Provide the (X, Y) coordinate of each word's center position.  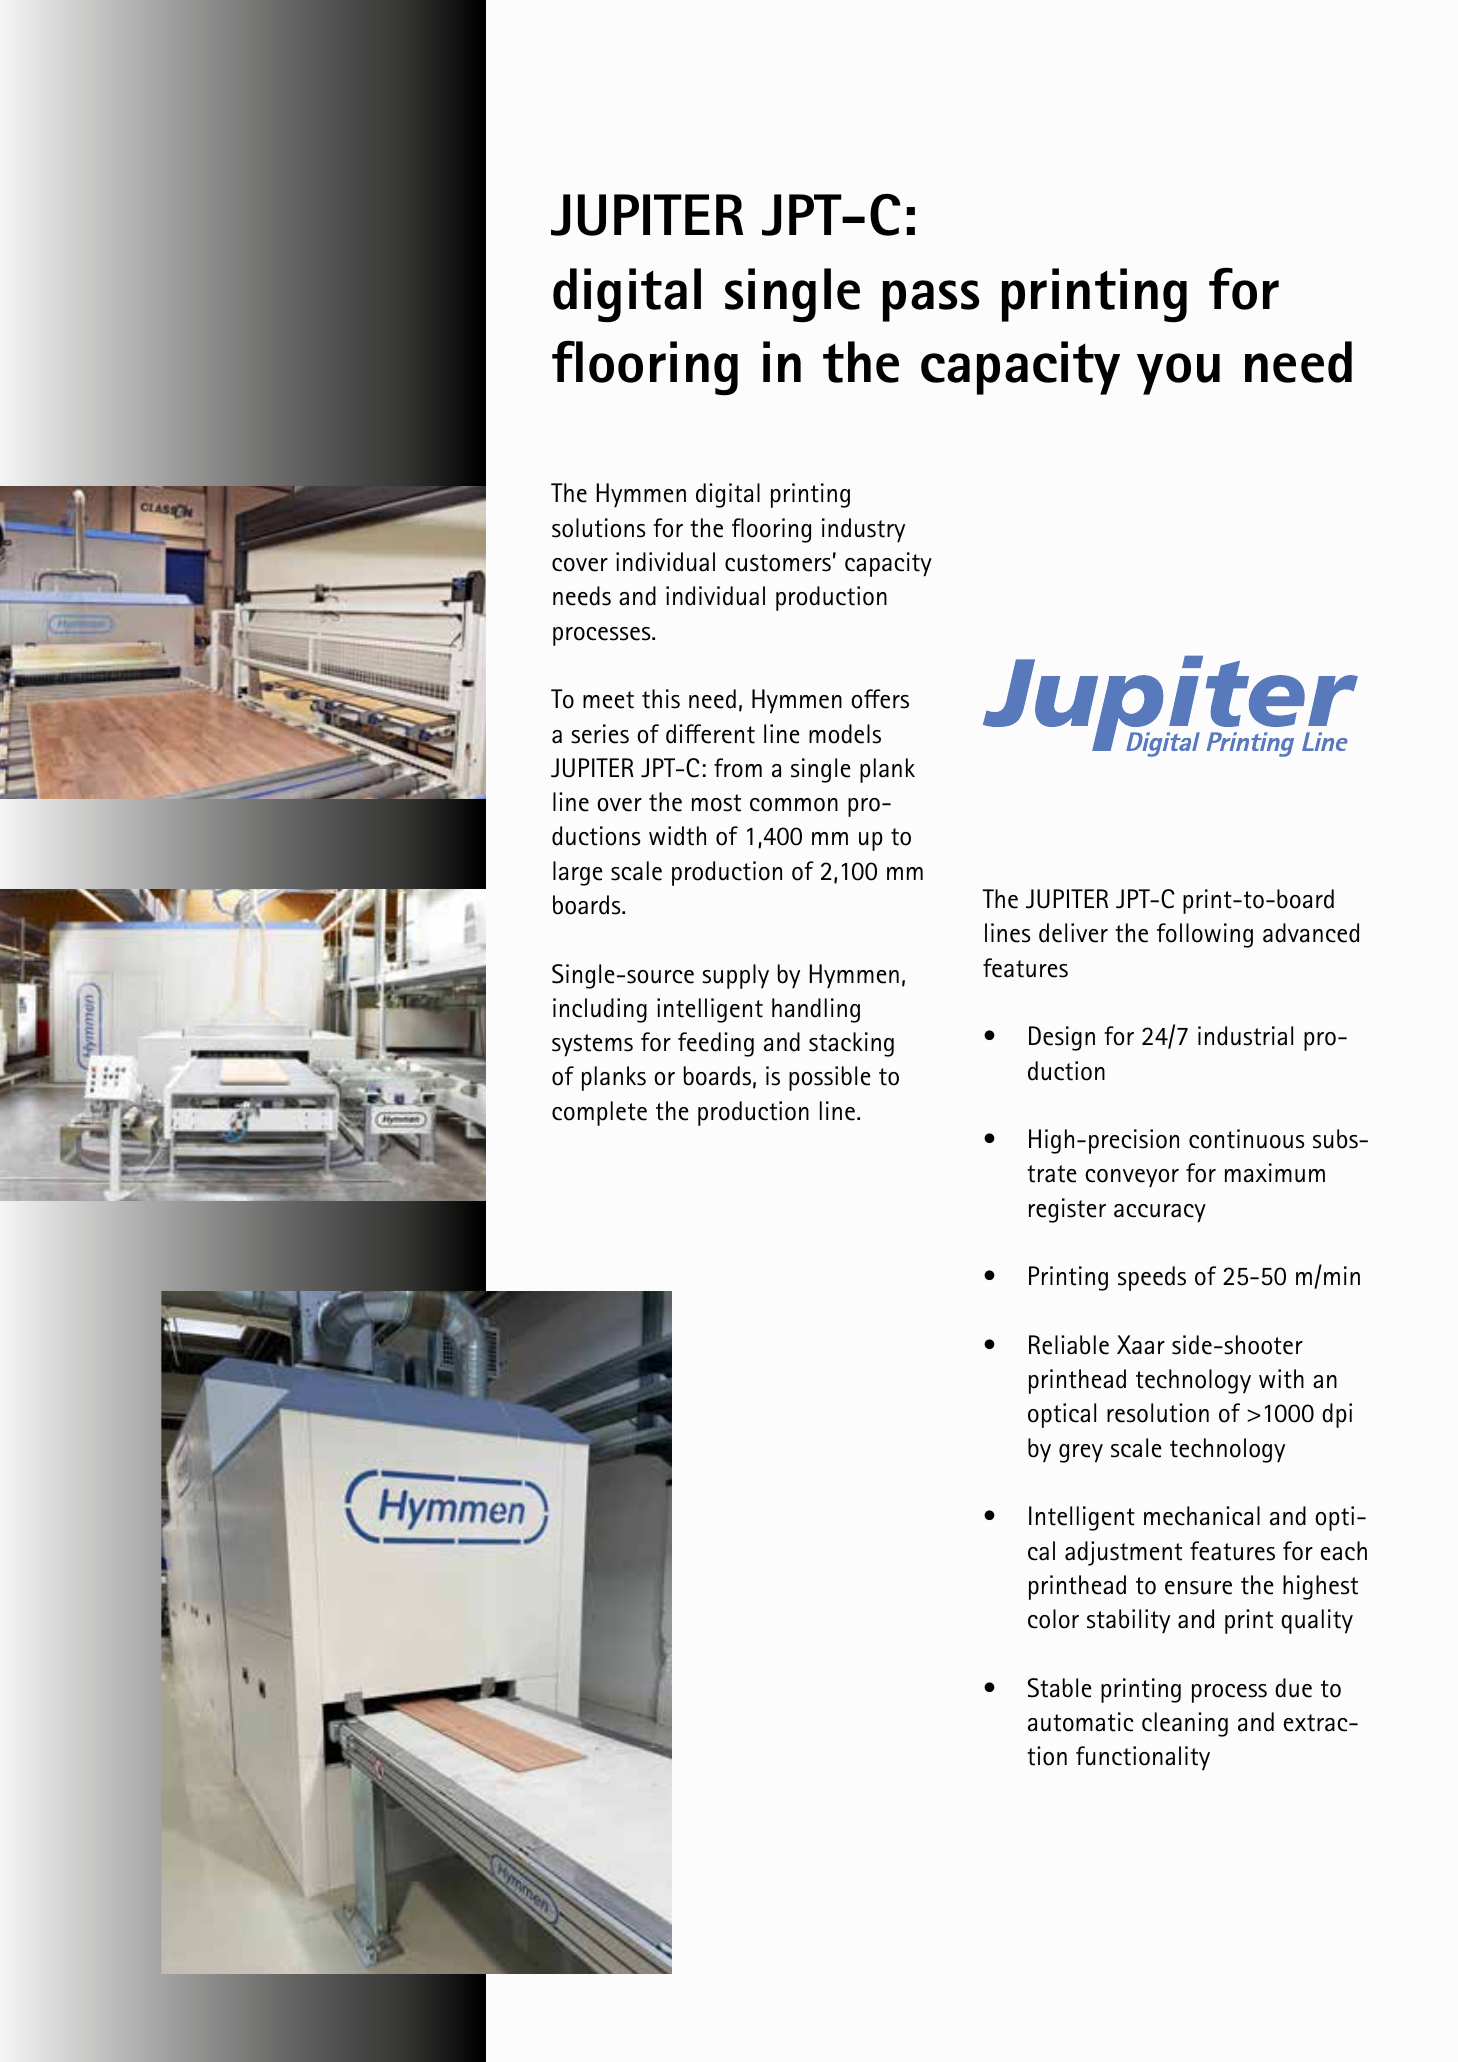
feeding (716, 1044)
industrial (1245, 1036)
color (1053, 1619)
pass (931, 301)
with (1281, 1379)
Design (1062, 1038)
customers (778, 563)
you (1178, 374)
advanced (1311, 933)
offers (880, 699)
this (661, 699)
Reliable (1069, 1345)
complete (599, 1113)
